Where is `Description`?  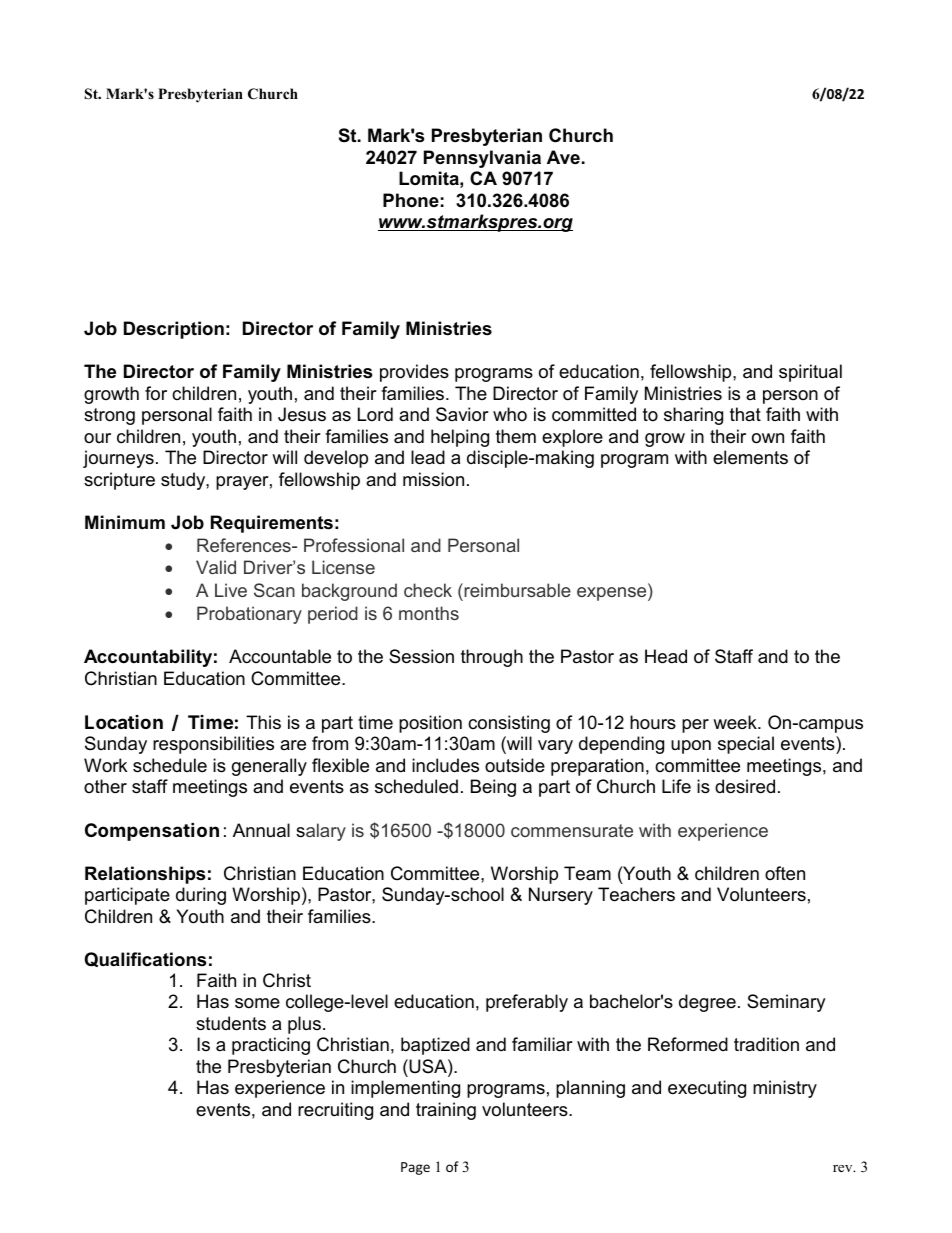
Description is located at coordinates (174, 330).
